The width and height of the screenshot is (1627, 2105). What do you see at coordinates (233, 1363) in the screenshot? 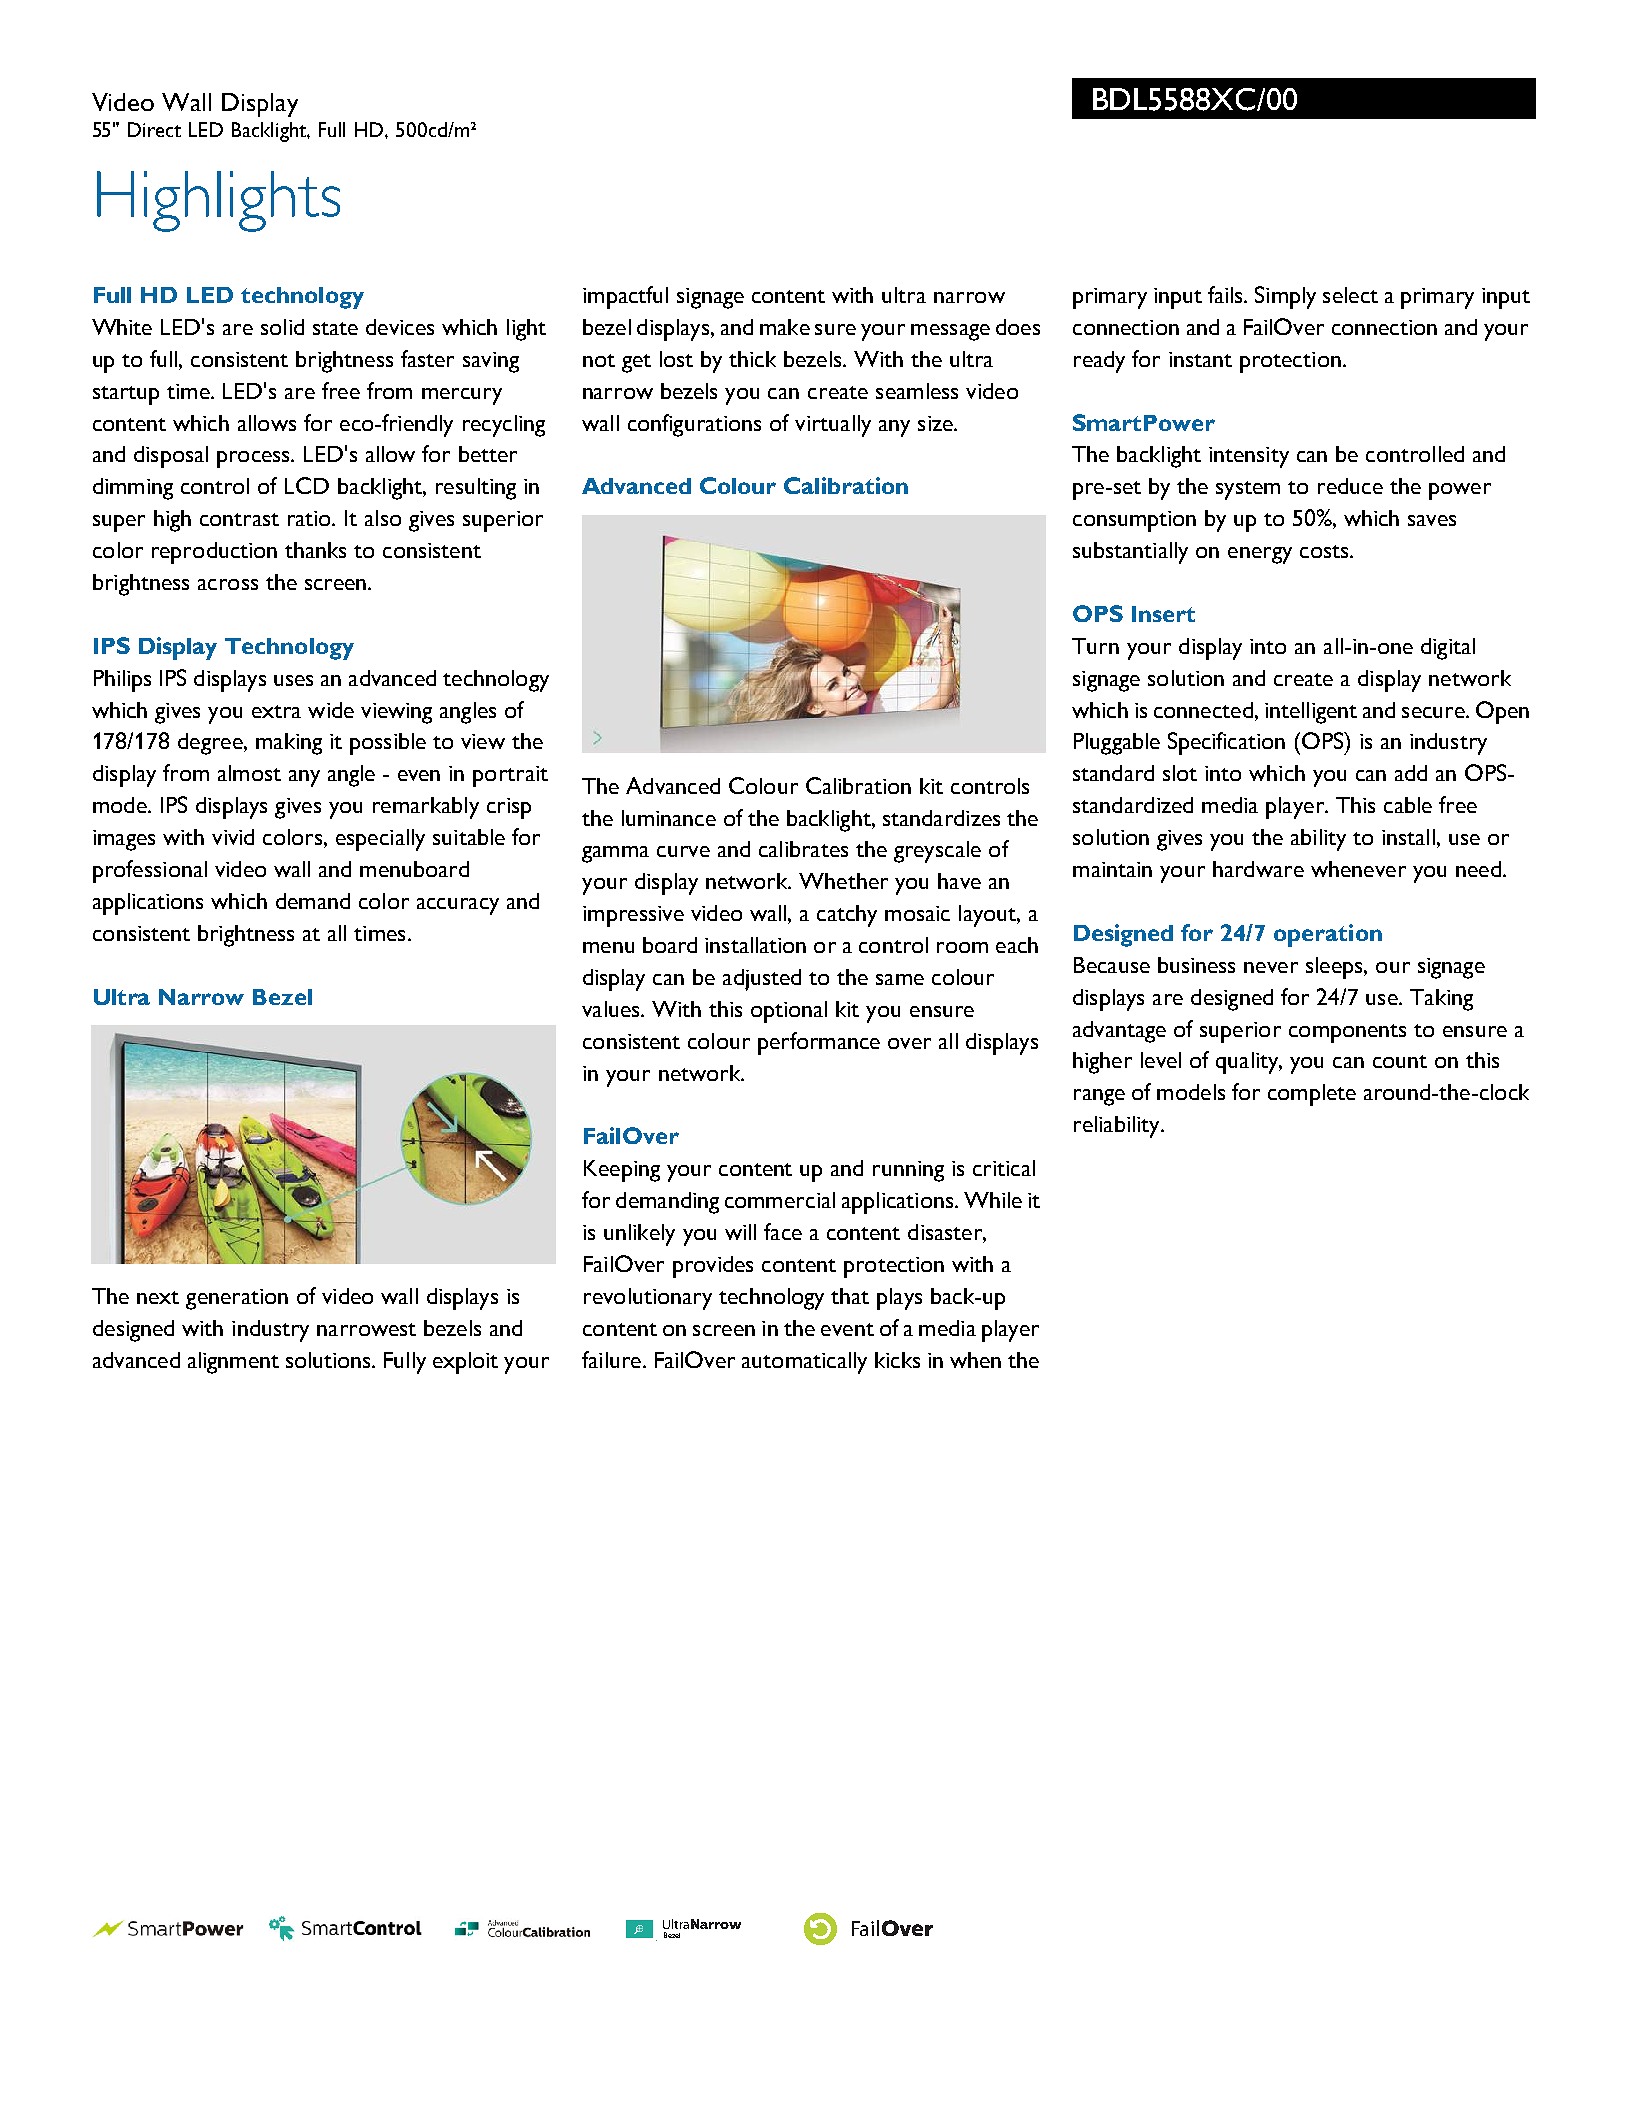
I see `alignment` at bounding box center [233, 1363].
